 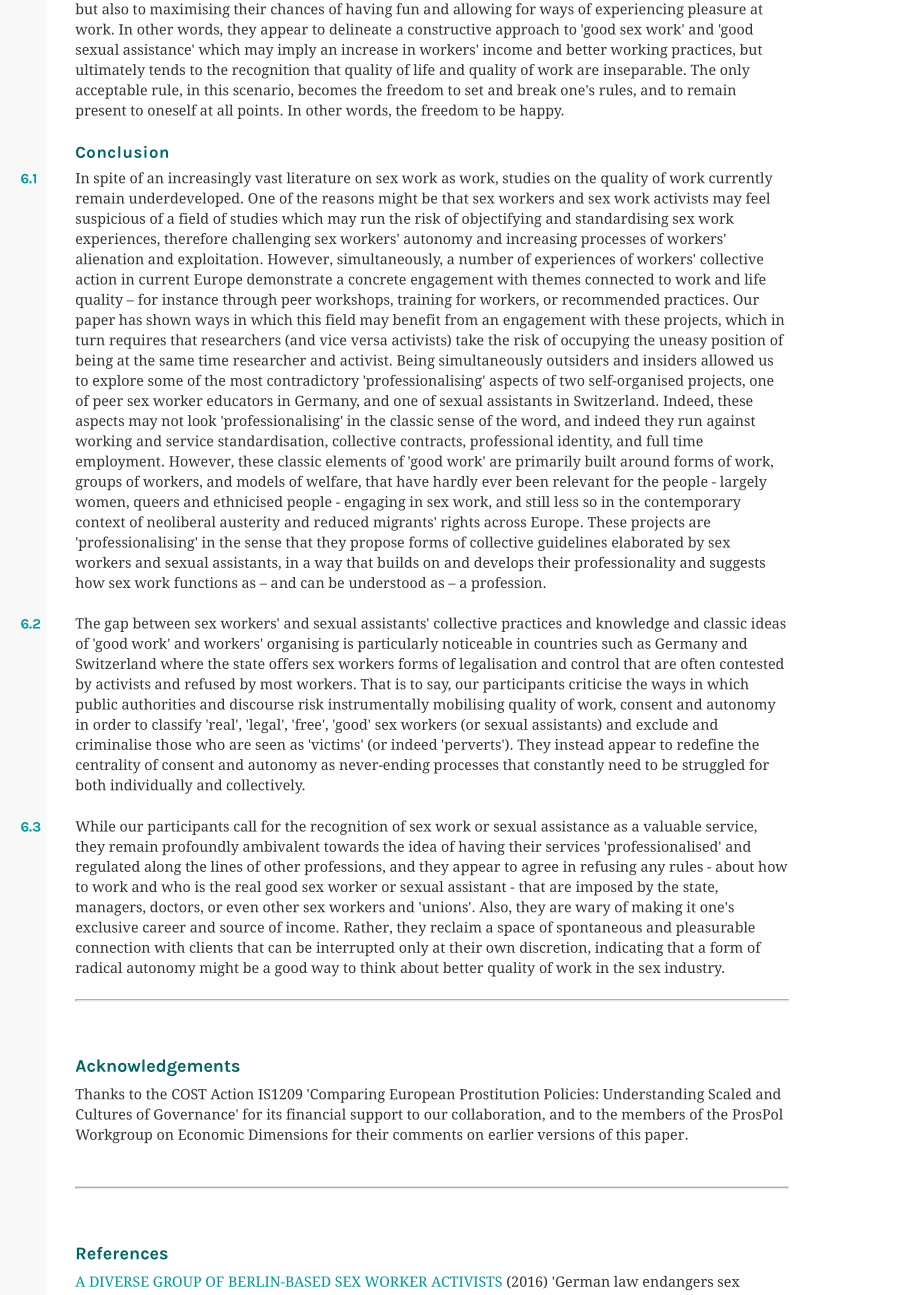 What do you see at coordinates (428, 1135) in the screenshot?
I see `comments` at bounding box center [428, 1135].
